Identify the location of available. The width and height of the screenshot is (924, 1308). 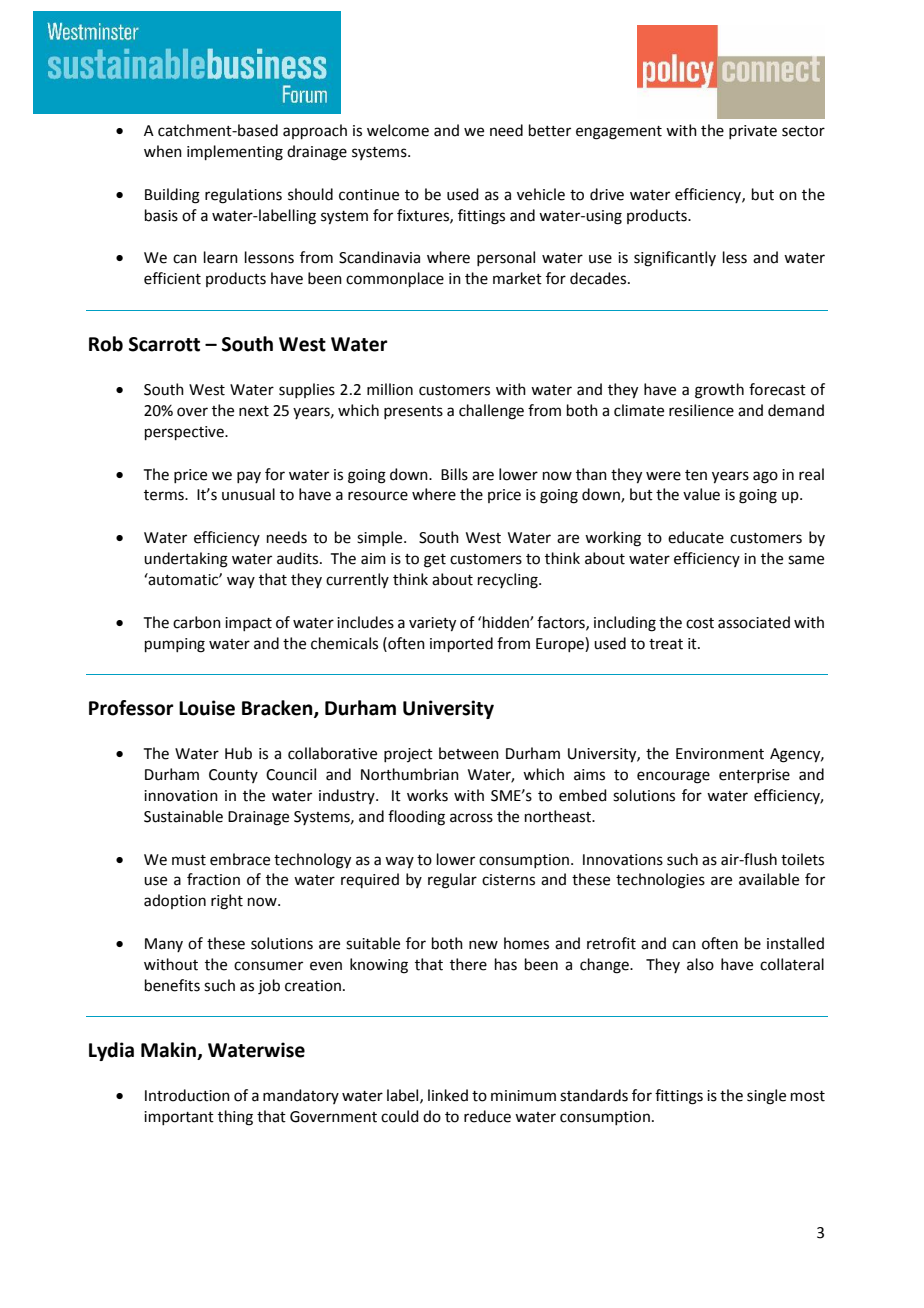
(769, 879).
